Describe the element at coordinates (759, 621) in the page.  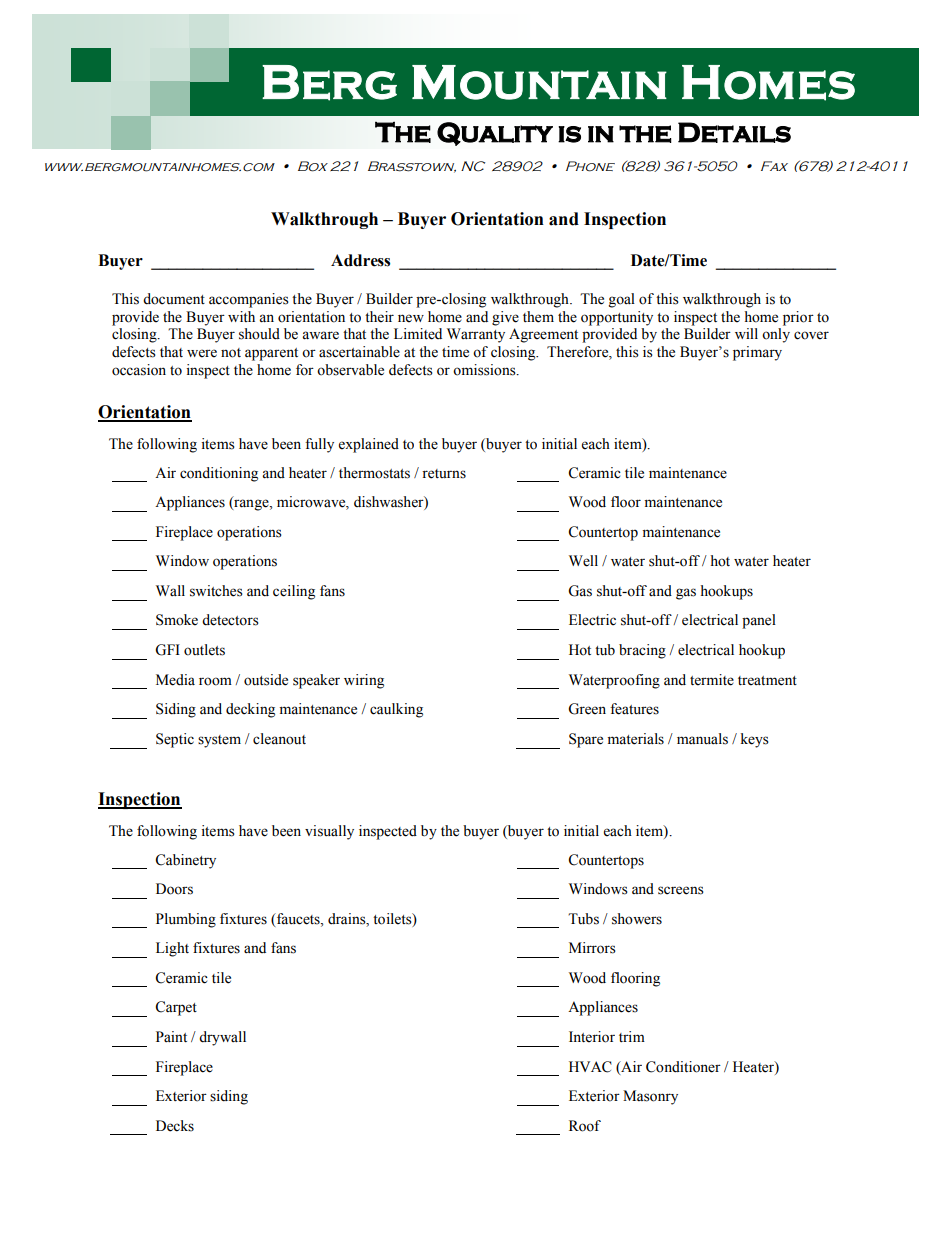
I see `panel` at that location.
